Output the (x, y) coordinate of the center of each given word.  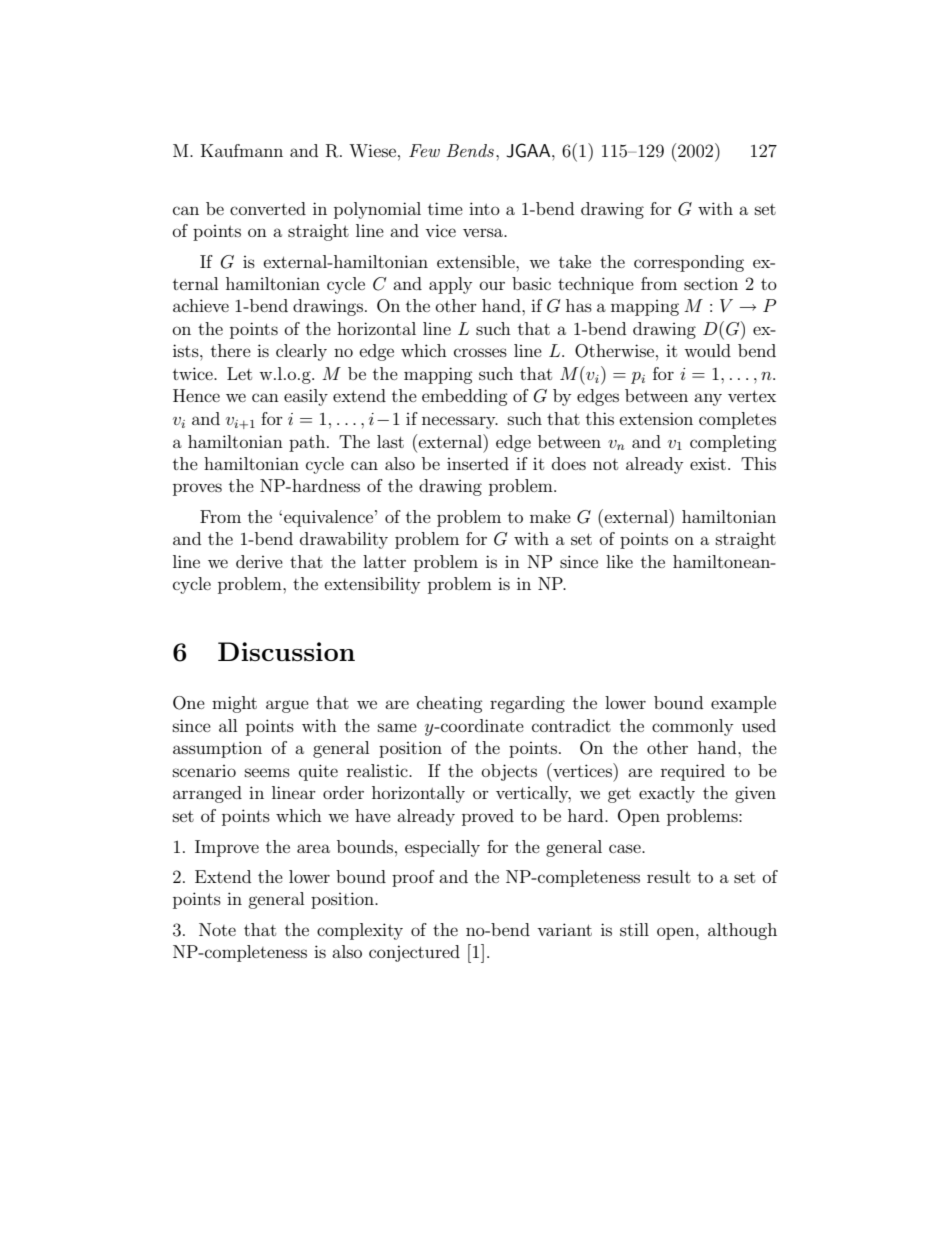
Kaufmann (242, 150)
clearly (301, 352)
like (619, 561)
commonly (692, 727)
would (707, 350)
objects (509, 772)
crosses (480, 352)
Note (217, 929)
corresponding (689, 263)
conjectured (414, 953)
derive (259, 561)
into (484, 208)
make (550, 516)
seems (267, 772)
